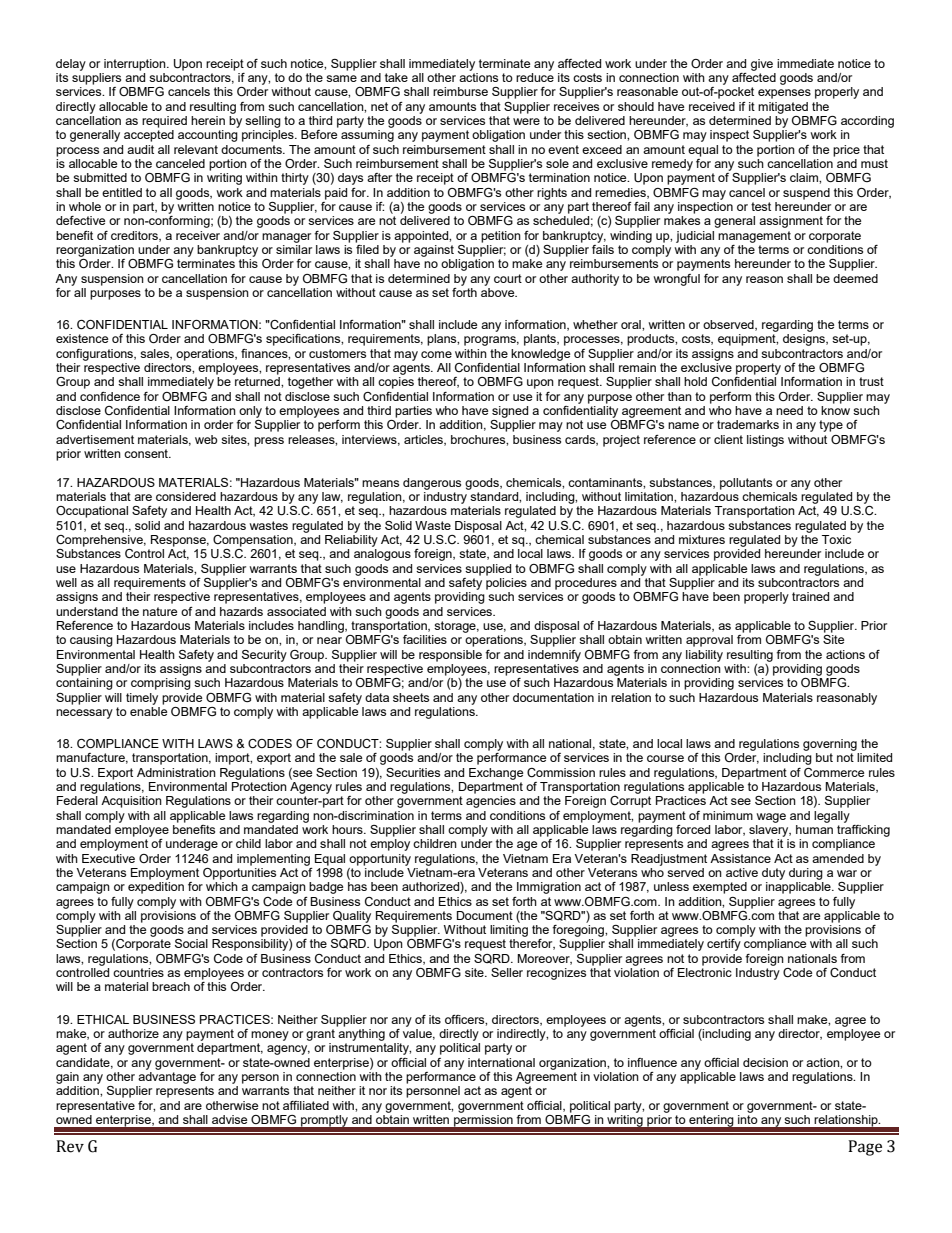  Describe the element at coordinates (810, 596) in the screenshot. I see `trained` at that location.
